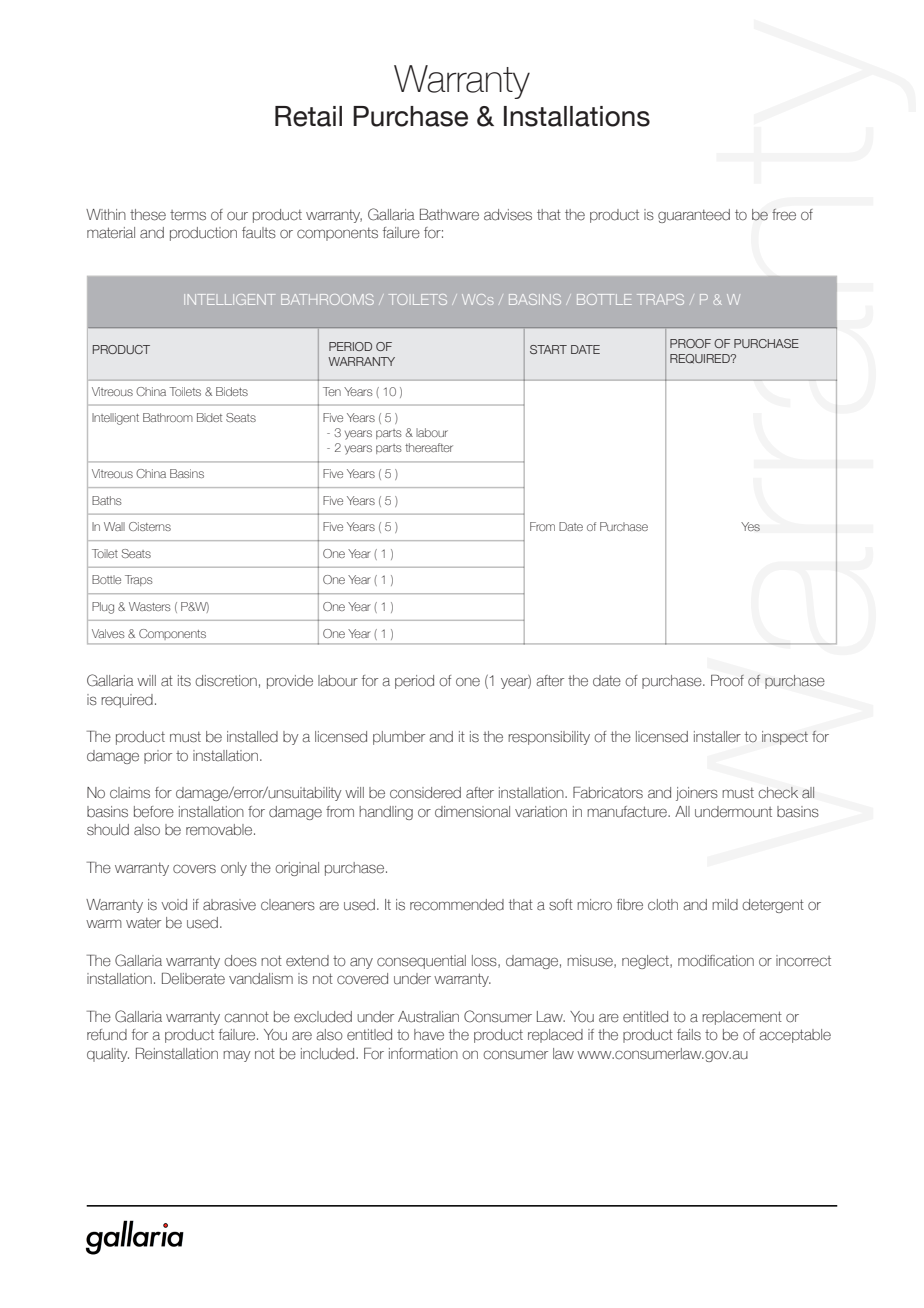 The width and height of the screenshot is (924, 1308). Describe the element at coordinates (150, 606) in the screenshot. I see `Wasters` at that location.
